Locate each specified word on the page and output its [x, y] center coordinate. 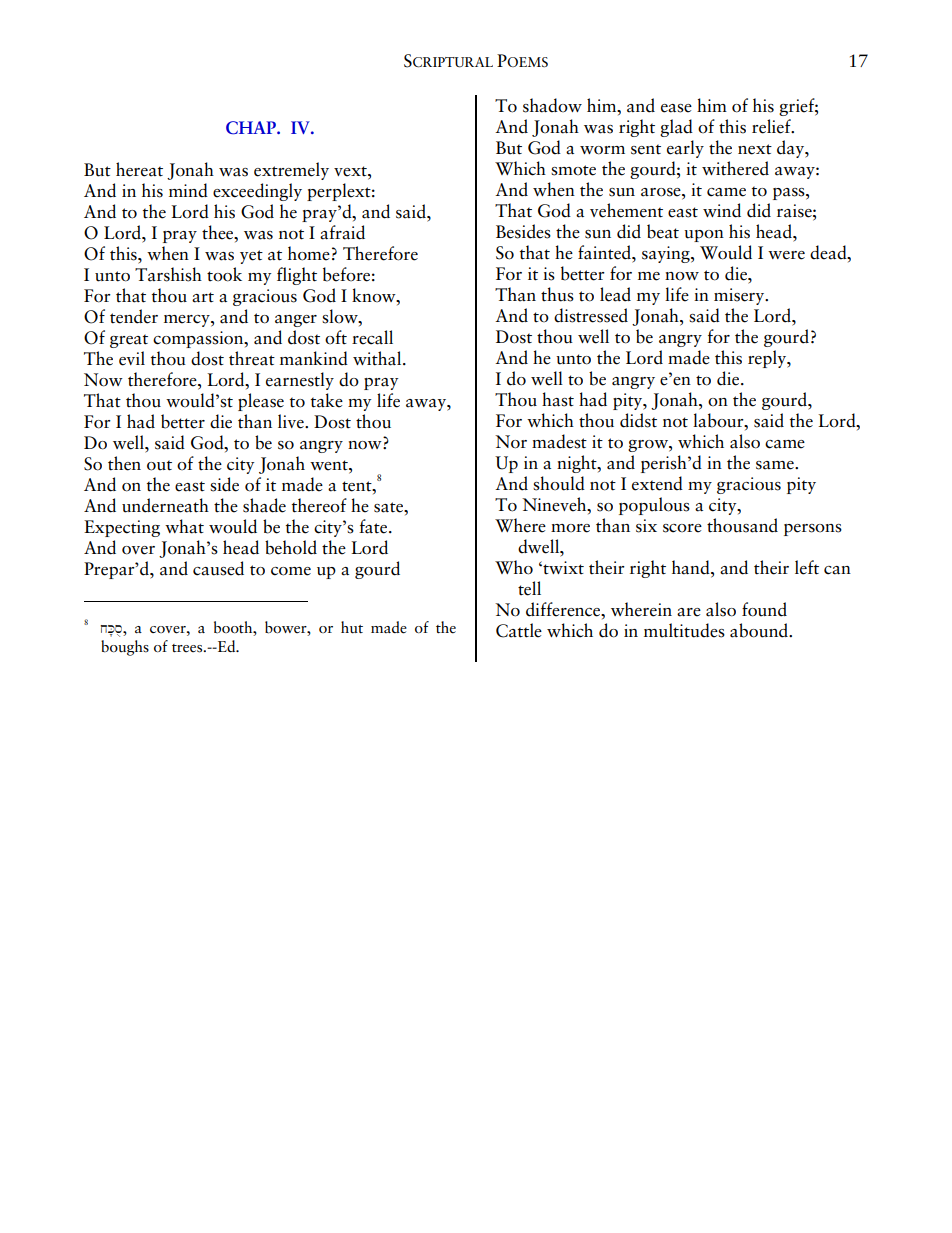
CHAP [252, 128]
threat [252, 358]
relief [772, 126]
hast [558, 399]
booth [234, 627]
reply [768, 359]
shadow [552, 105]
